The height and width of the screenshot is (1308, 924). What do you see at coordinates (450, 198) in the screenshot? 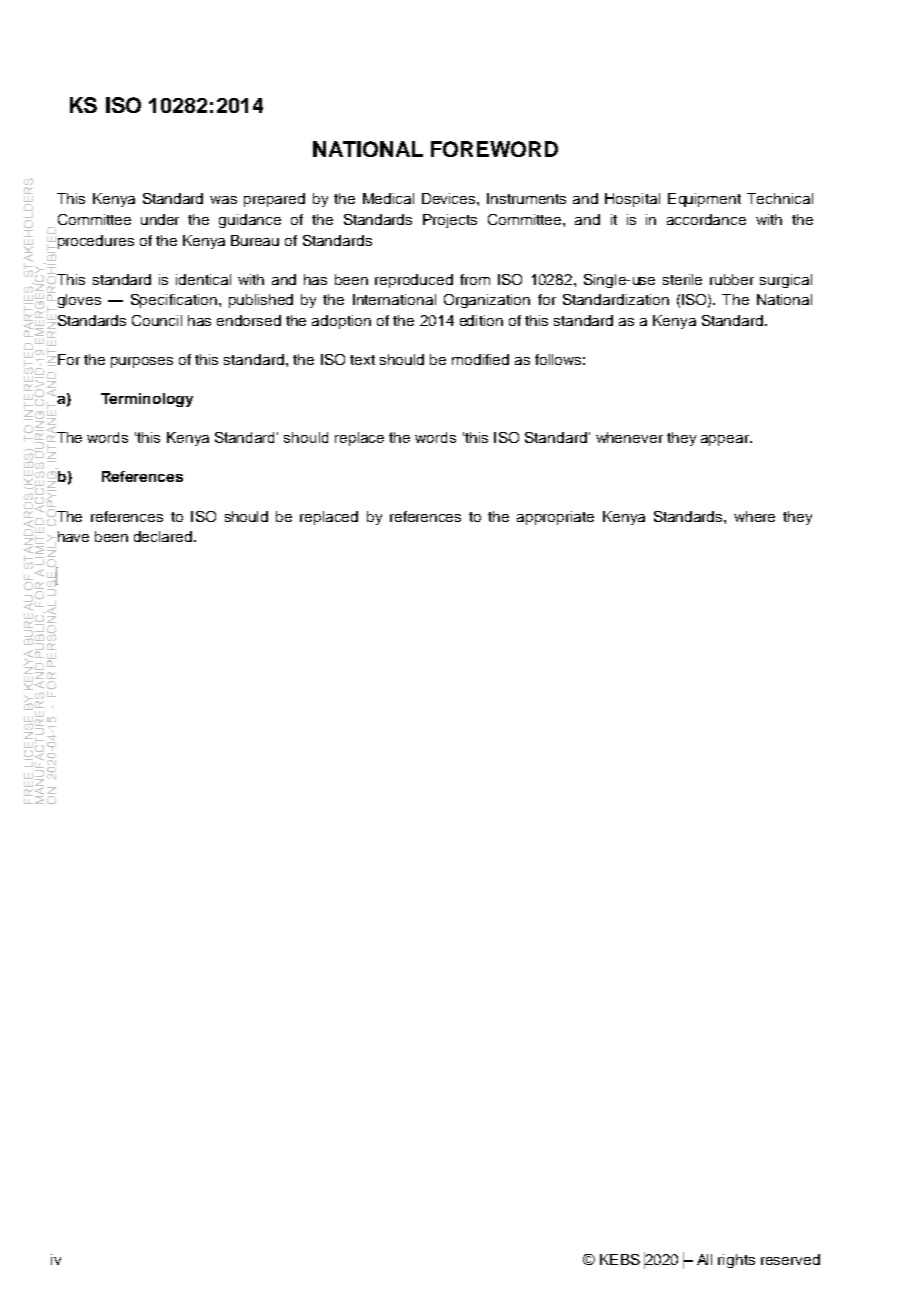
I see `Devices` at bounding box center [450, 198].
